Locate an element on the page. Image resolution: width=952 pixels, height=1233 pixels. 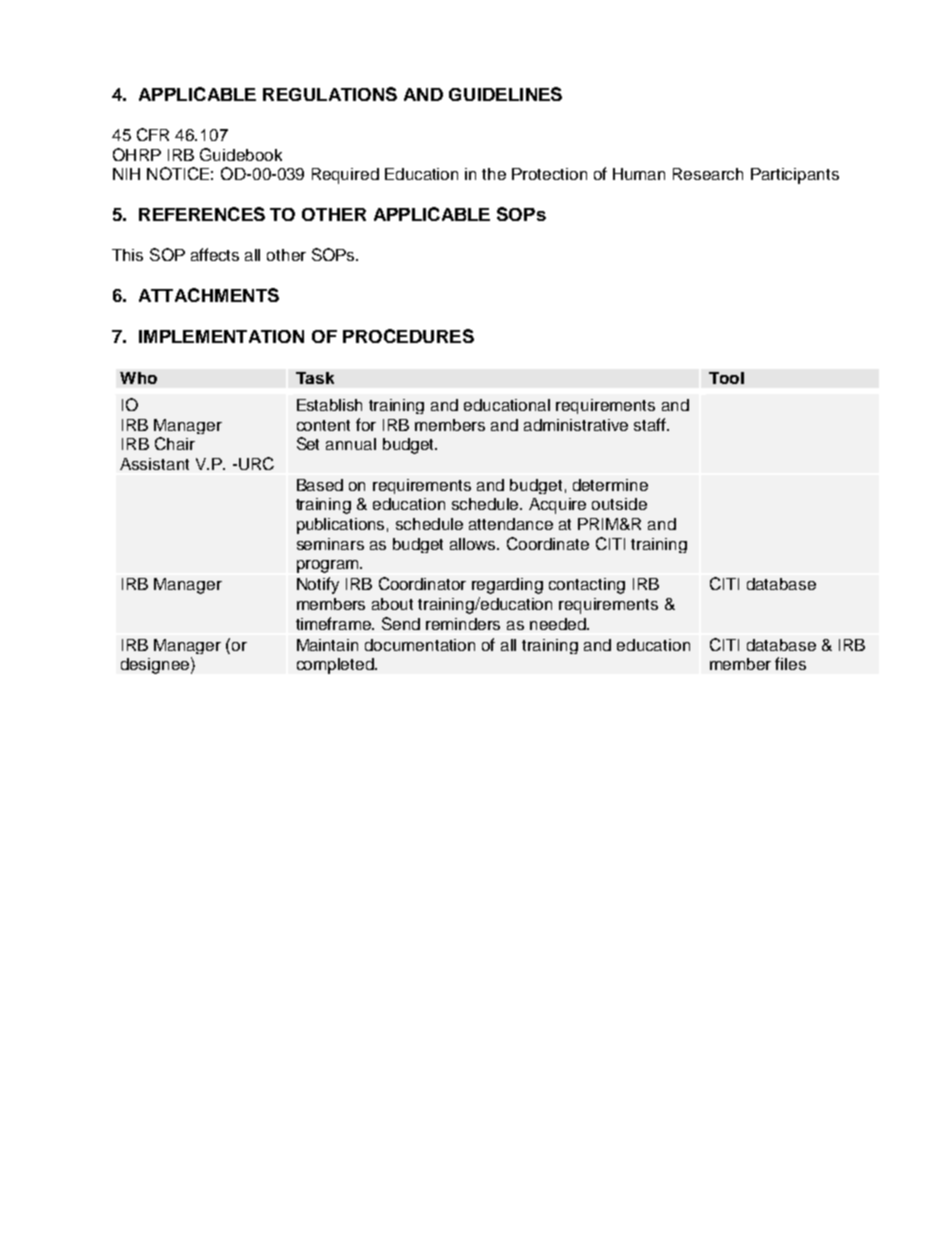
Tool is located at coordinates (726, 378).
